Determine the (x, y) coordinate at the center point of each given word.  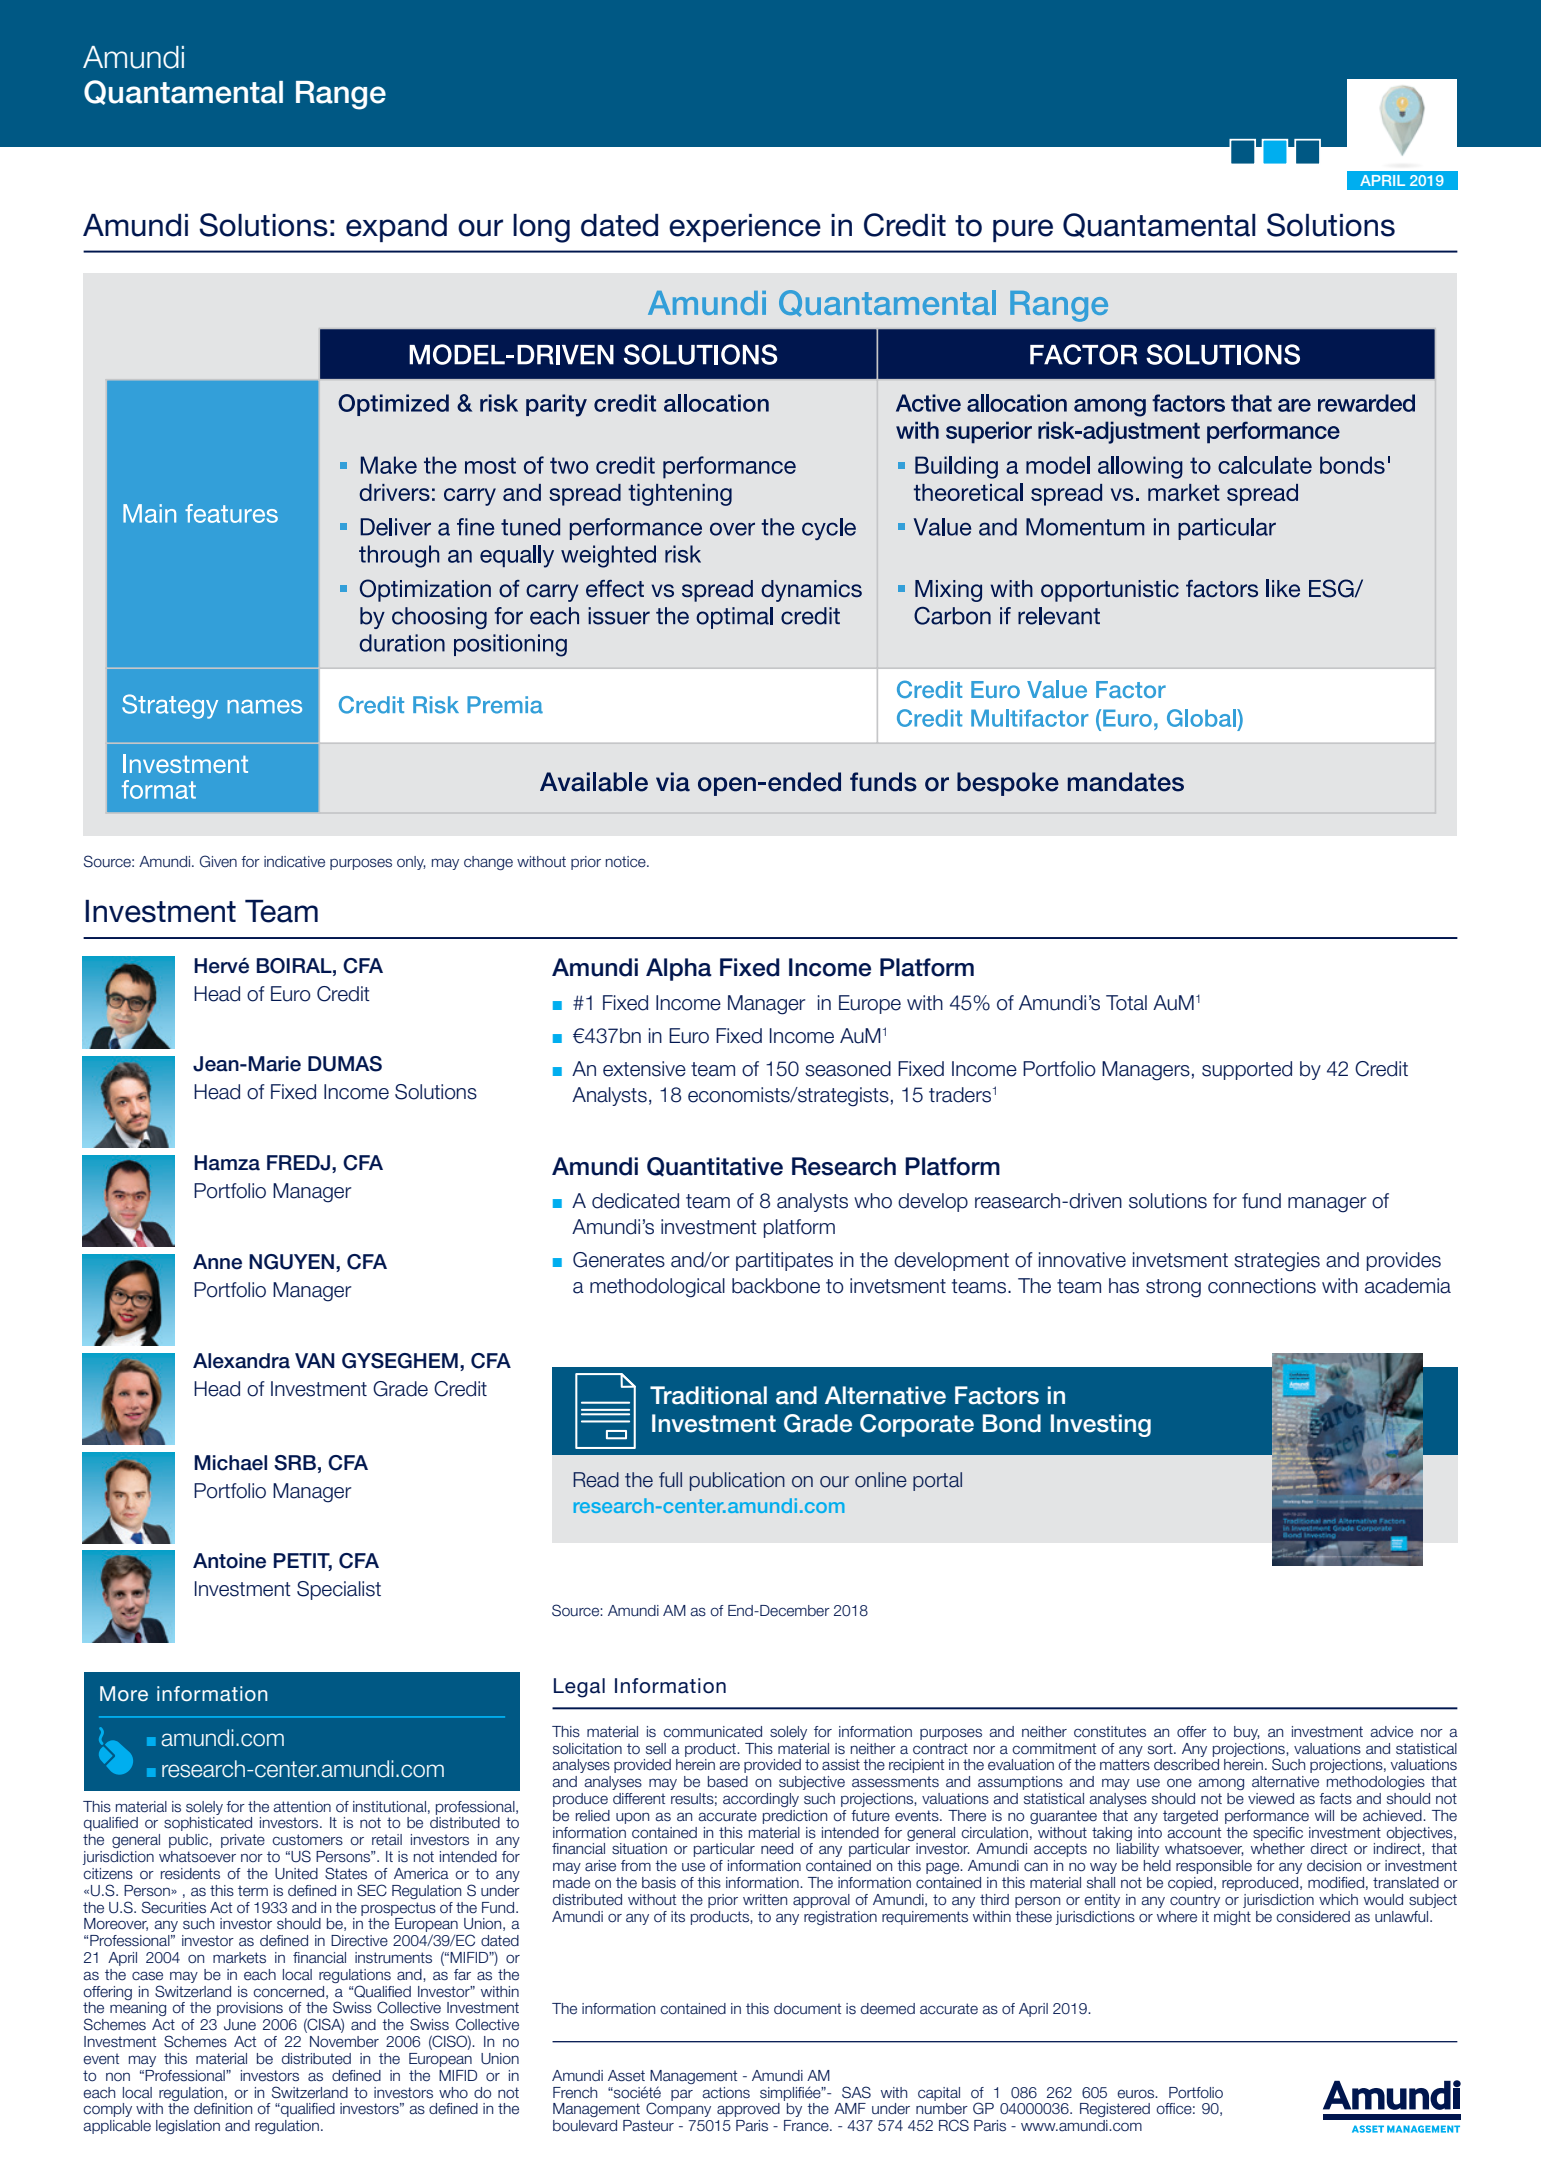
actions (726, 2093)
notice (627, 862)
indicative (294, 862)
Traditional (708, 1395)
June (240, 2025)
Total (1126, 1003)
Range (341, 95)
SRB (295, 1463)
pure (1023, 230)
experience (745, 228)
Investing (1101, 1425)
